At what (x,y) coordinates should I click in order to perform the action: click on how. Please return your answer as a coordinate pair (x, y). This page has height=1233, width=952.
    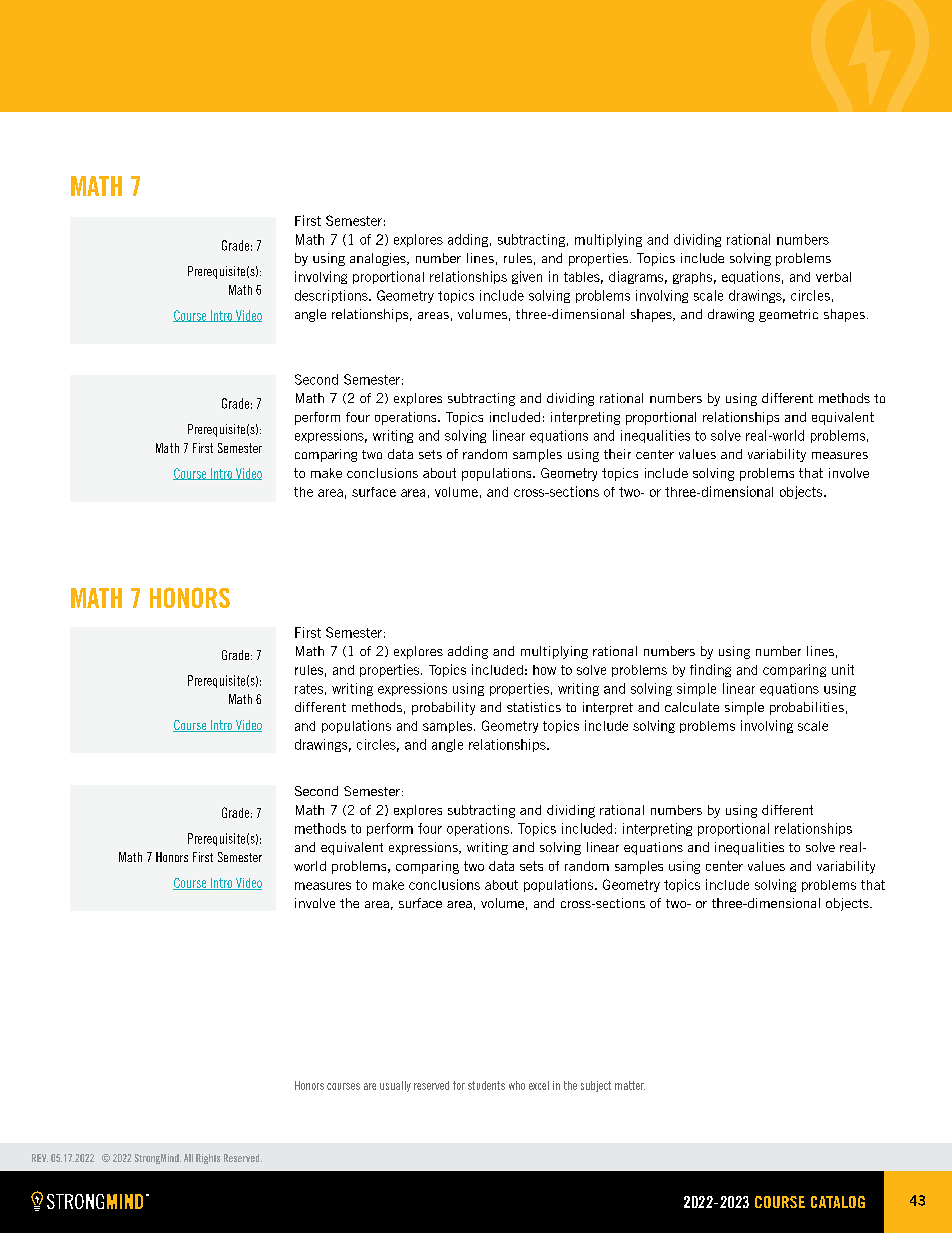
    Looking at the image, I should click on (544, 670).
